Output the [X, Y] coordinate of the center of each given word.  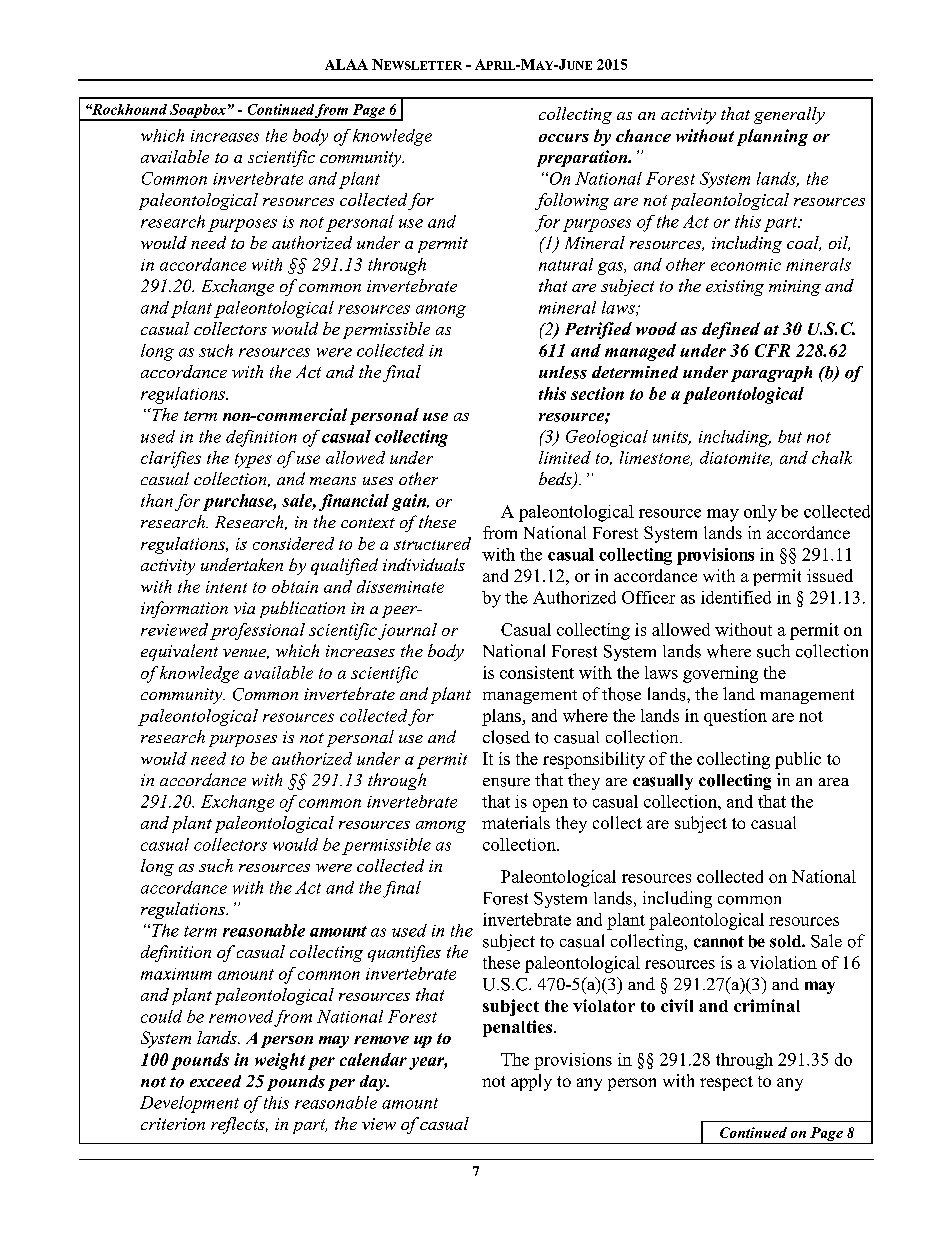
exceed [215, 1081]
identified [736, 597]
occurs [564, 138]
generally [789, 115]
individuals [424, 564]
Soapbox [198, 112]
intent [226, 587]
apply [531, 1082]
